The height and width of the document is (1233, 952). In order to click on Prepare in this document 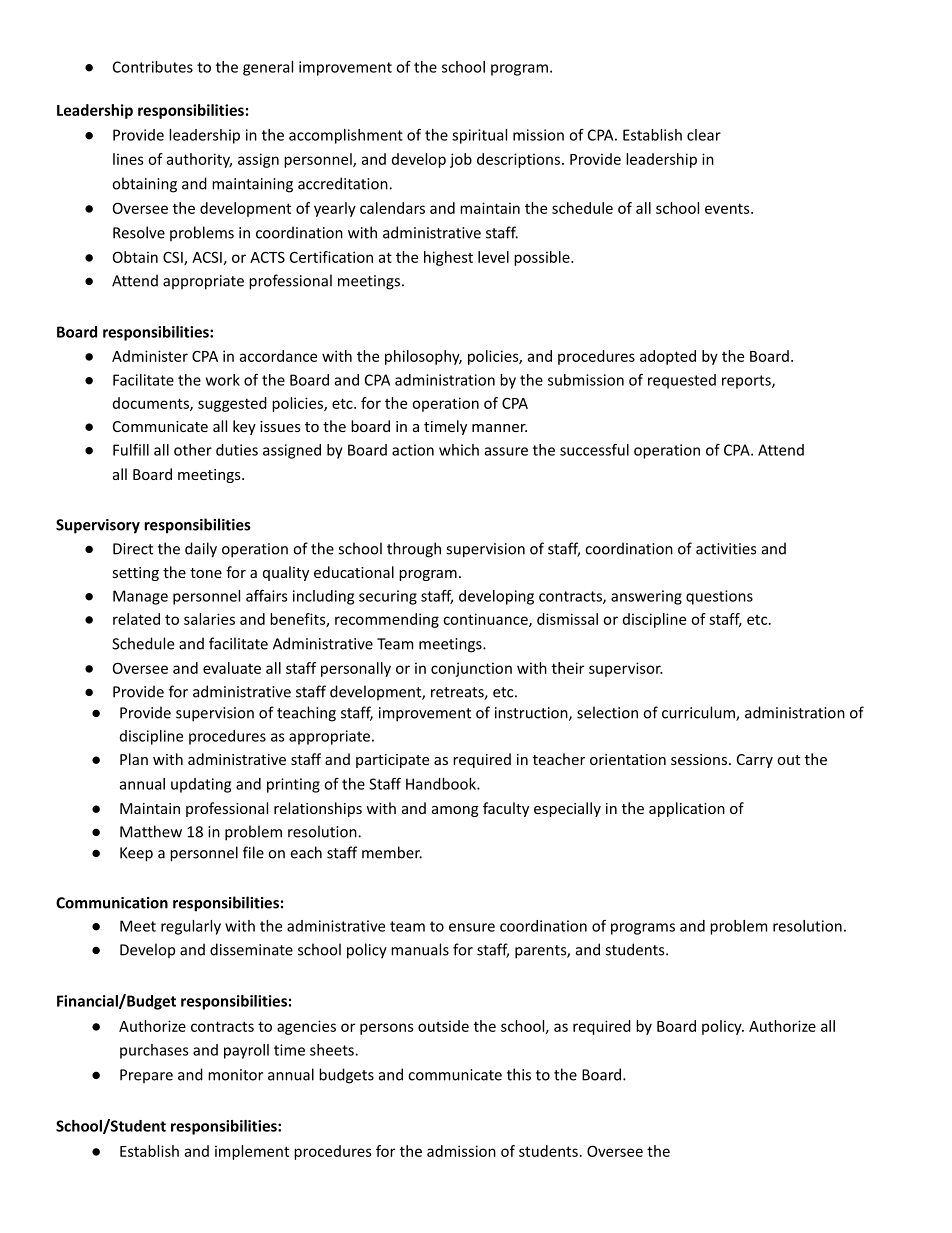, I will do `click(146, 1076)`.
